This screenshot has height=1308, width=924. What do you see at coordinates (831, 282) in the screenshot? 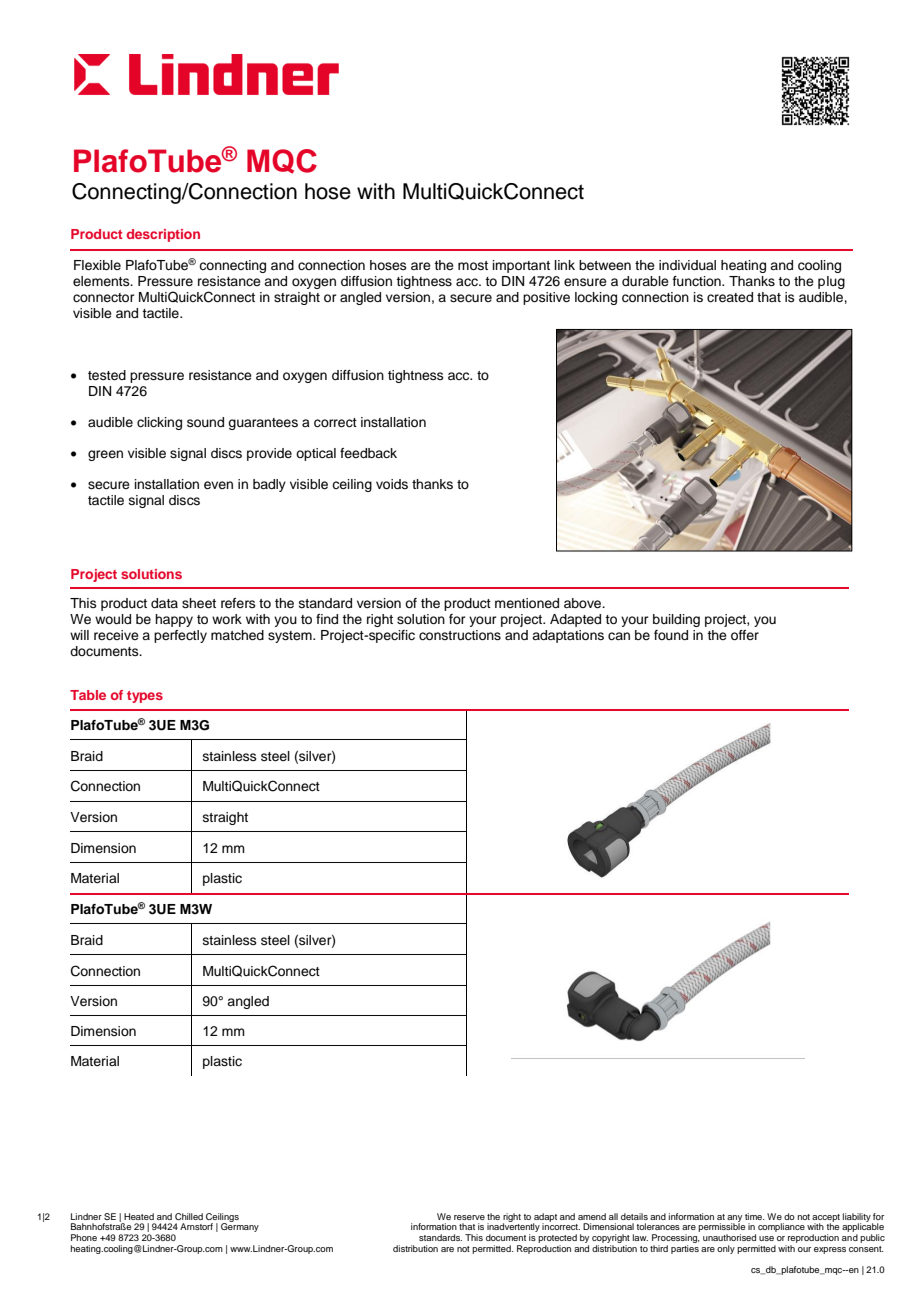
I see `plug` at bounding box center [831, 282].
